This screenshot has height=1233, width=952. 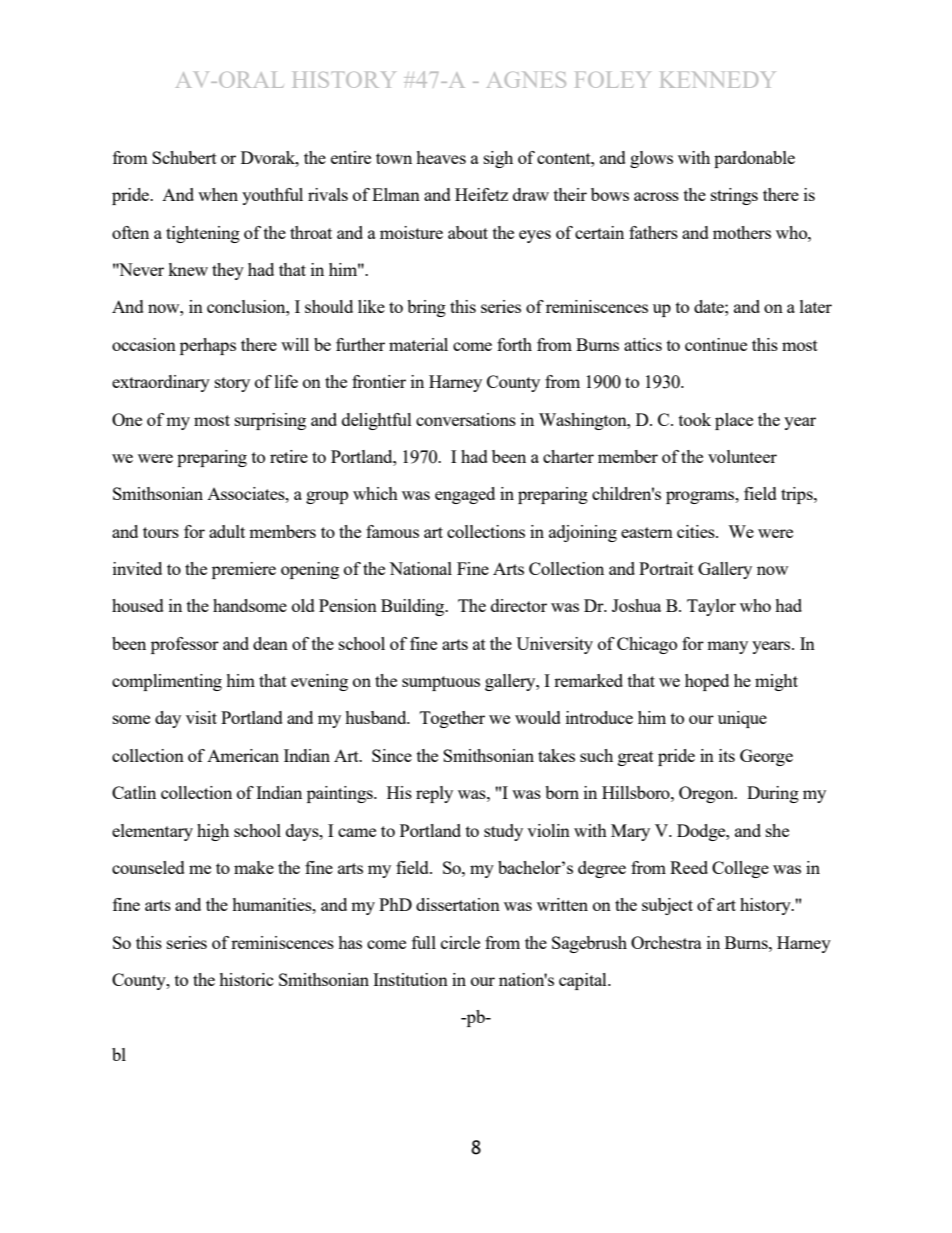 What do you see at coordinates (526, 80) in the screenshot?
I see `AGNES` at bounding box center [526, 80].
